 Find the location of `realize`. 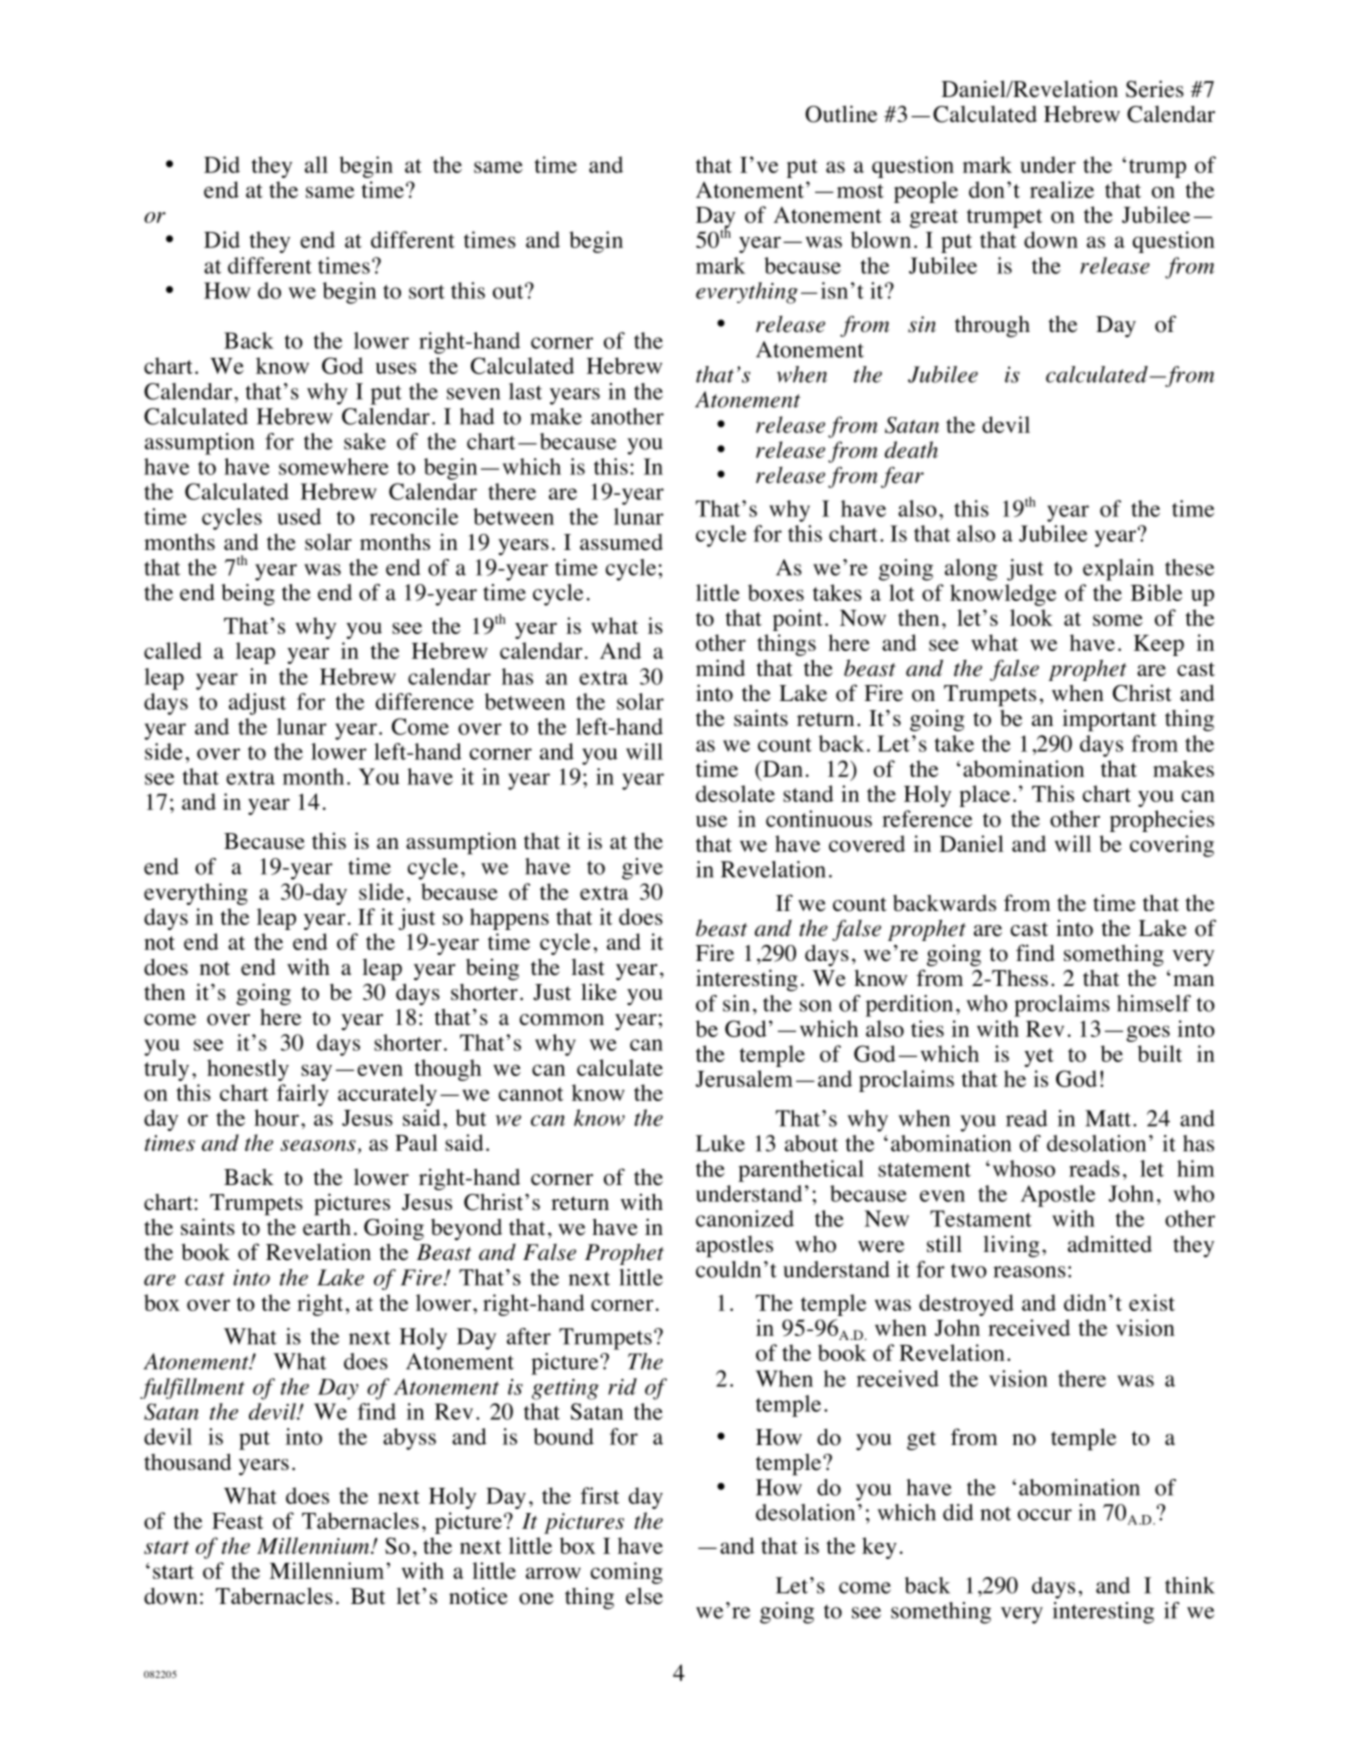

realize is located at coordinates (1062, 189).
